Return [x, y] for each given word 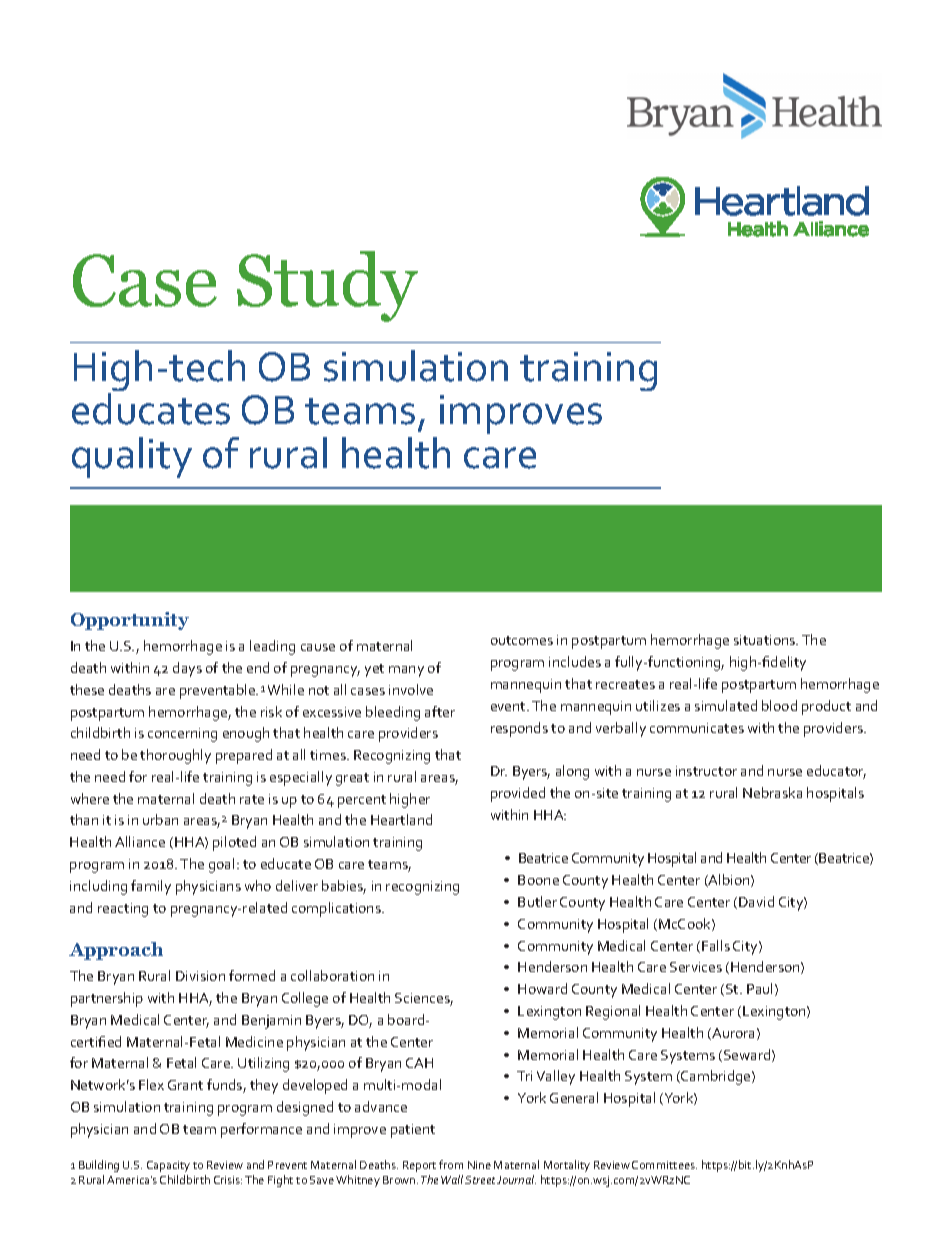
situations [766, 640]
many [406, 671]
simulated [726, 705]
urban [160, 819]
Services [696, 967]
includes [575, 661]
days [187, 669]
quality [132, 457]
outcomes [522, 640]
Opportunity [130, 621]
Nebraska [772, 792]
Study [327, 286]
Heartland [401, 819]
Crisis [228, 1180]
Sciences [424, 999]
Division [200, 976]
